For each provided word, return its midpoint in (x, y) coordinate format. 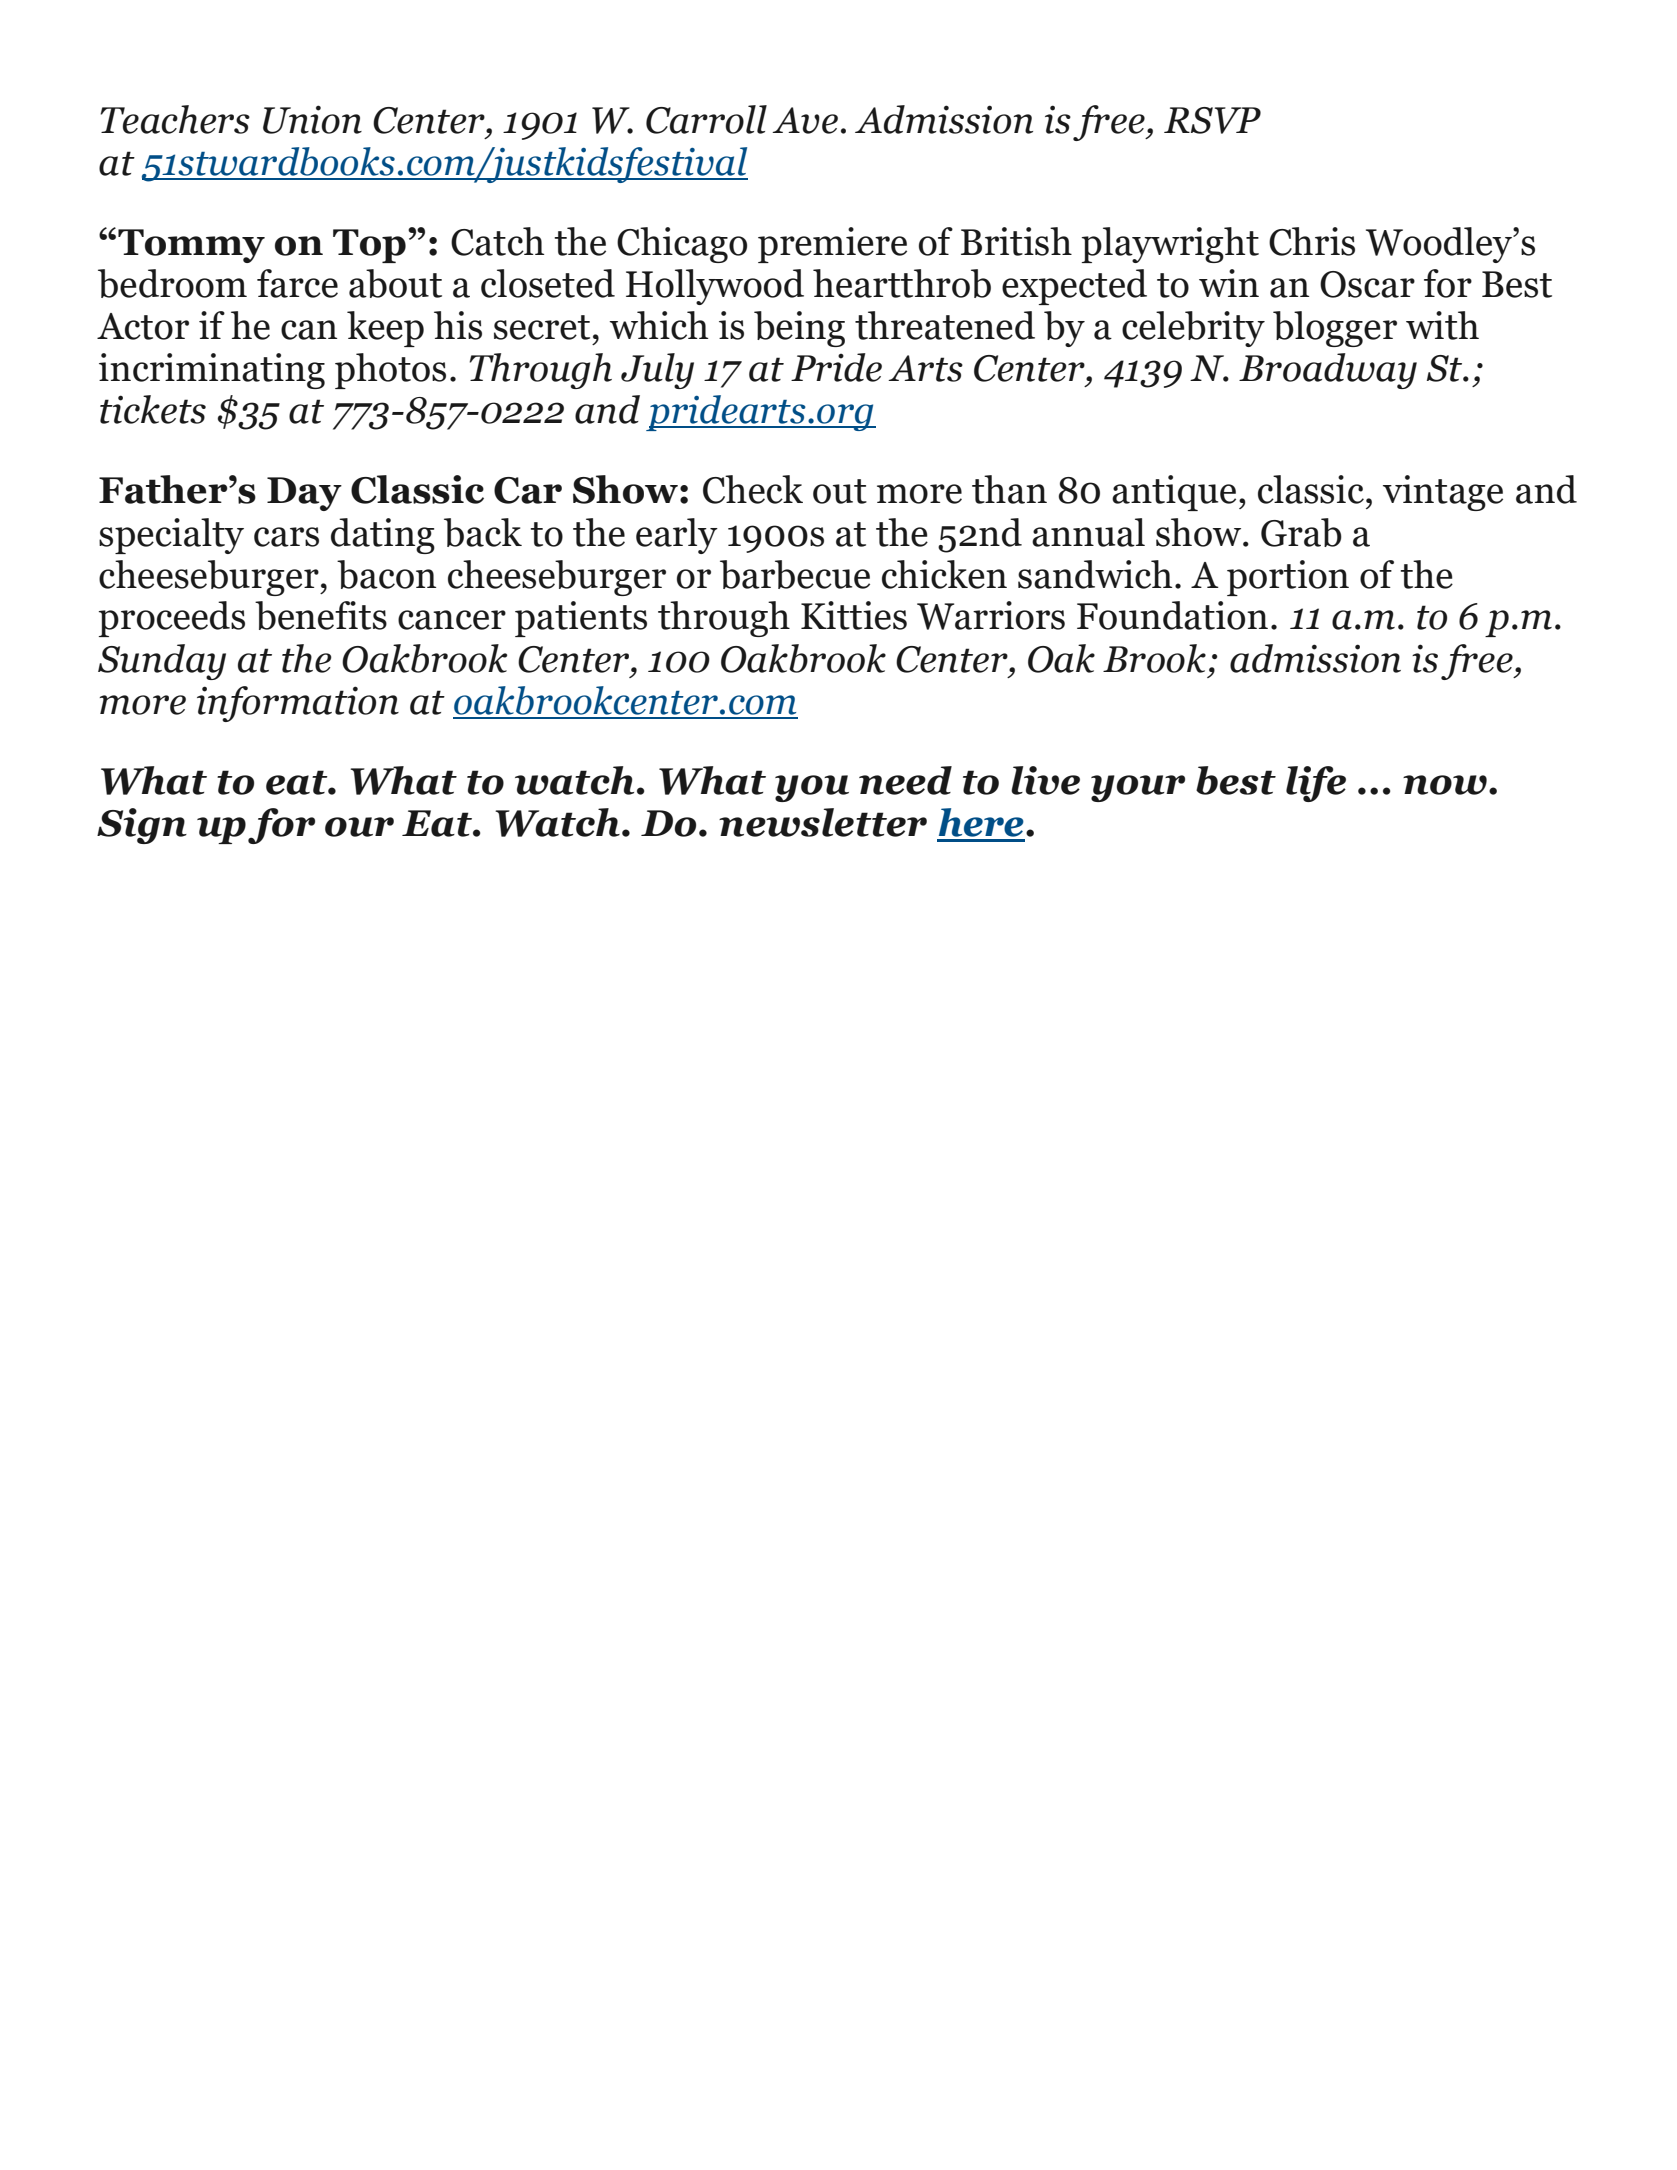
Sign (142, 826)
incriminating (212, 371)
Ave (805, 120)
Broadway (1328, 371)
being (799, 329)
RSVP (1212, 120)
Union (312, 119)
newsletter (823, 822)
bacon (386, 574)
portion (1288, 578)
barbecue (795, 574)
